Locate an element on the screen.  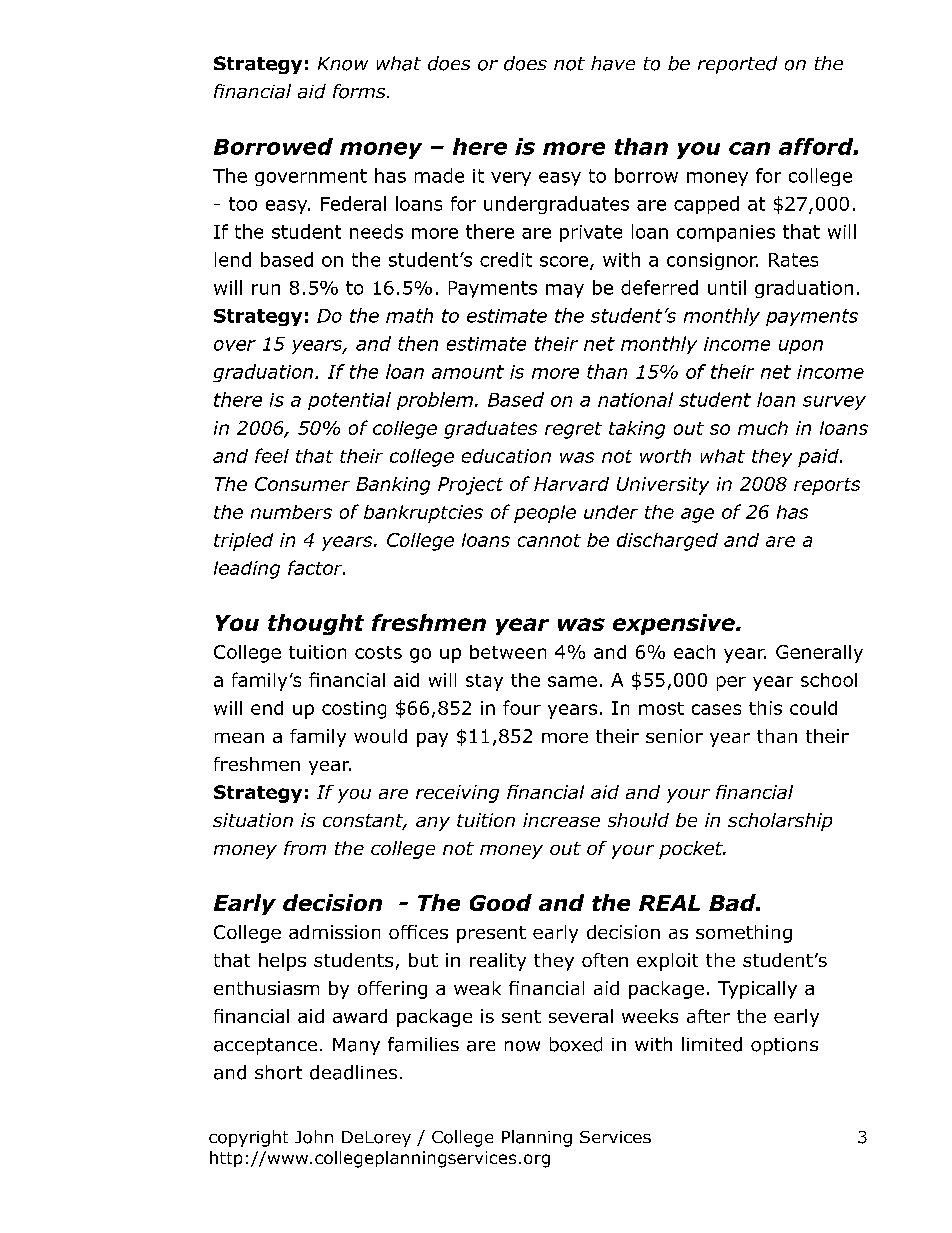
potential is located at coordinates (349, 401).
